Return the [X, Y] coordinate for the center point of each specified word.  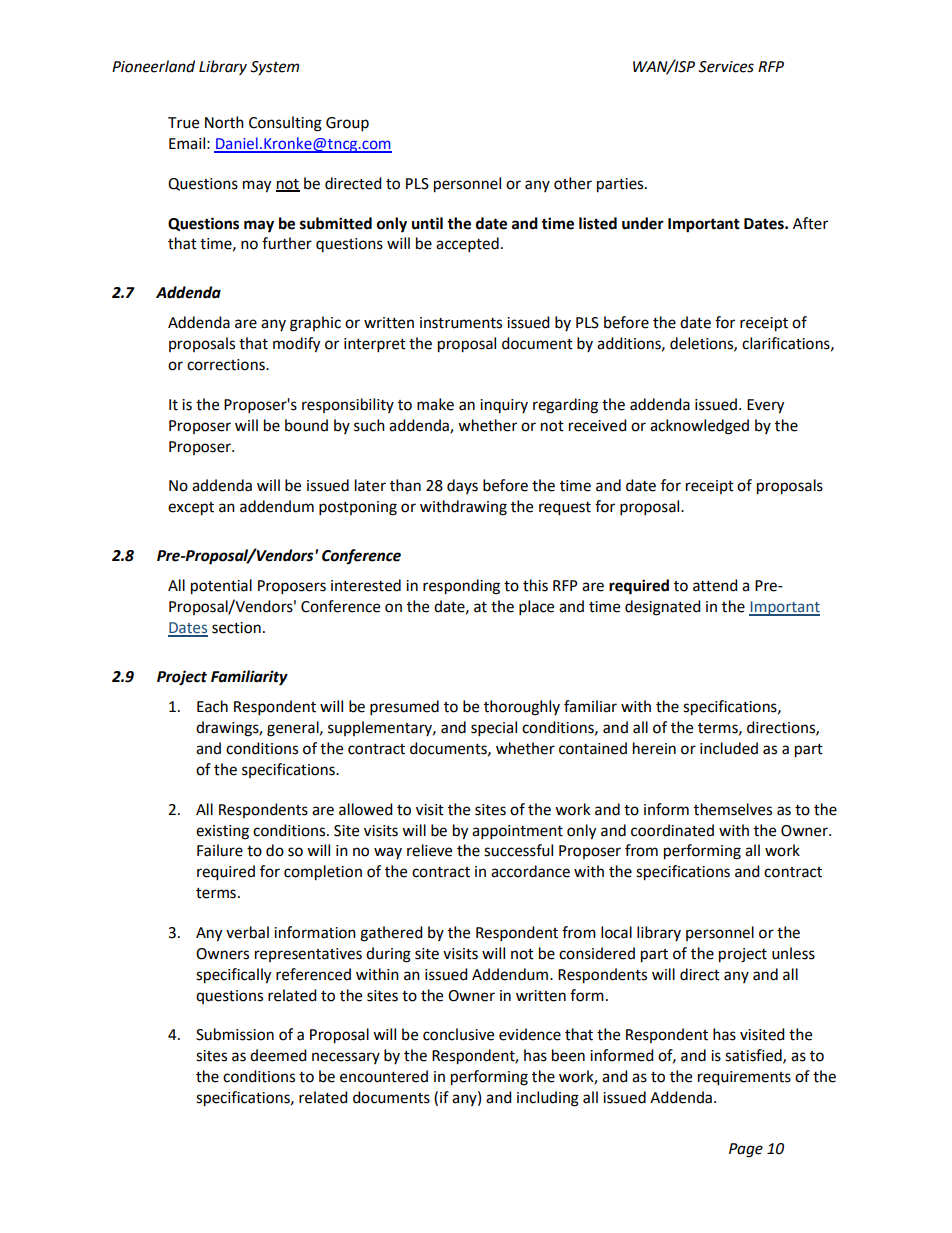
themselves [733, 809]
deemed [278, 1055]
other [573, 183]
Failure [220, 850]
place [536, 608]
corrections [227, 365]
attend [715, 585]
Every [765, 406]
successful [518, 850]
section [236, 628]
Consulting [285, 124]
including [548, 1099]
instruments [461, 323]
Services [726, 67]
